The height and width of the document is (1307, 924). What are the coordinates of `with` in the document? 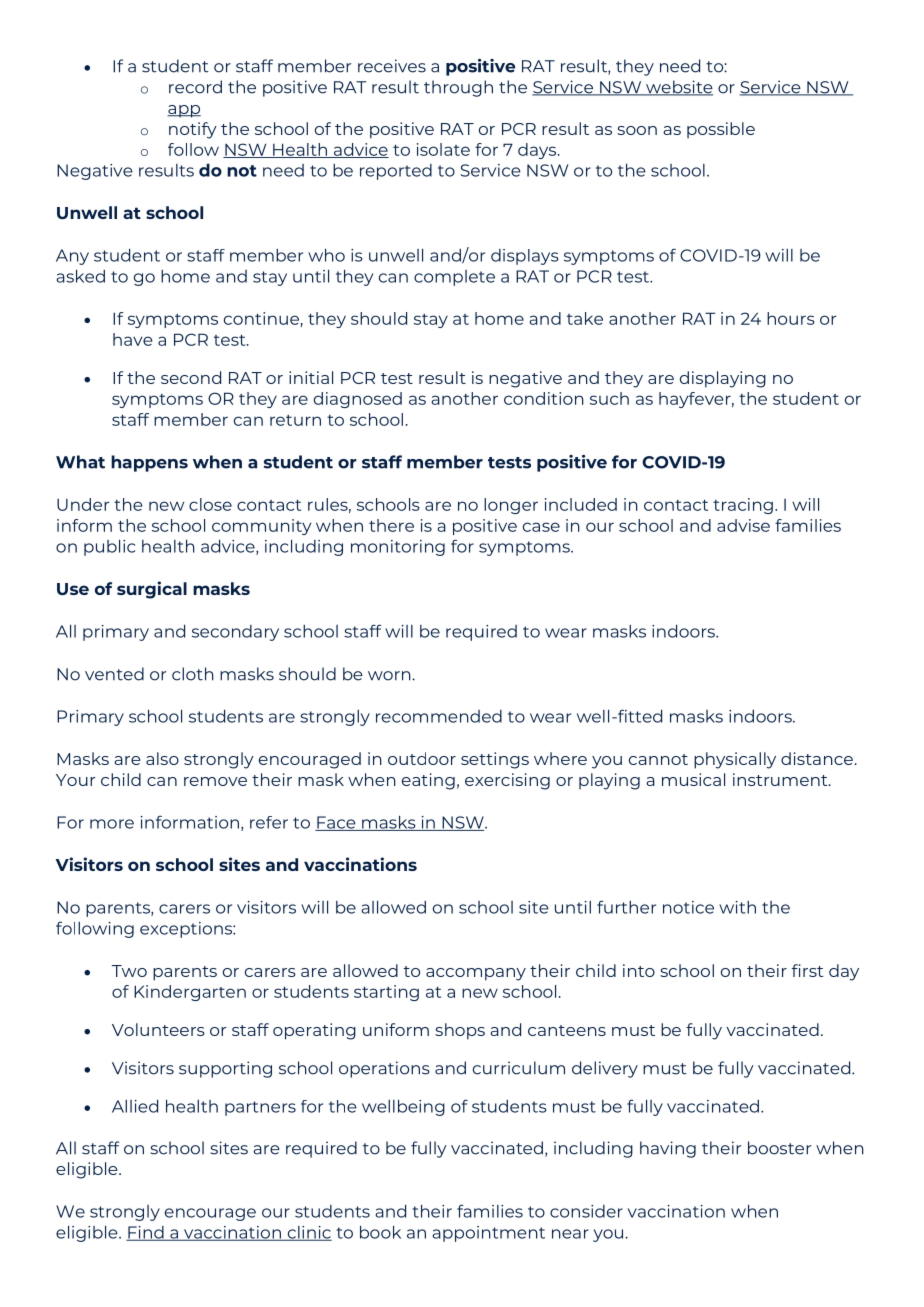 It's located at (737, 907).
